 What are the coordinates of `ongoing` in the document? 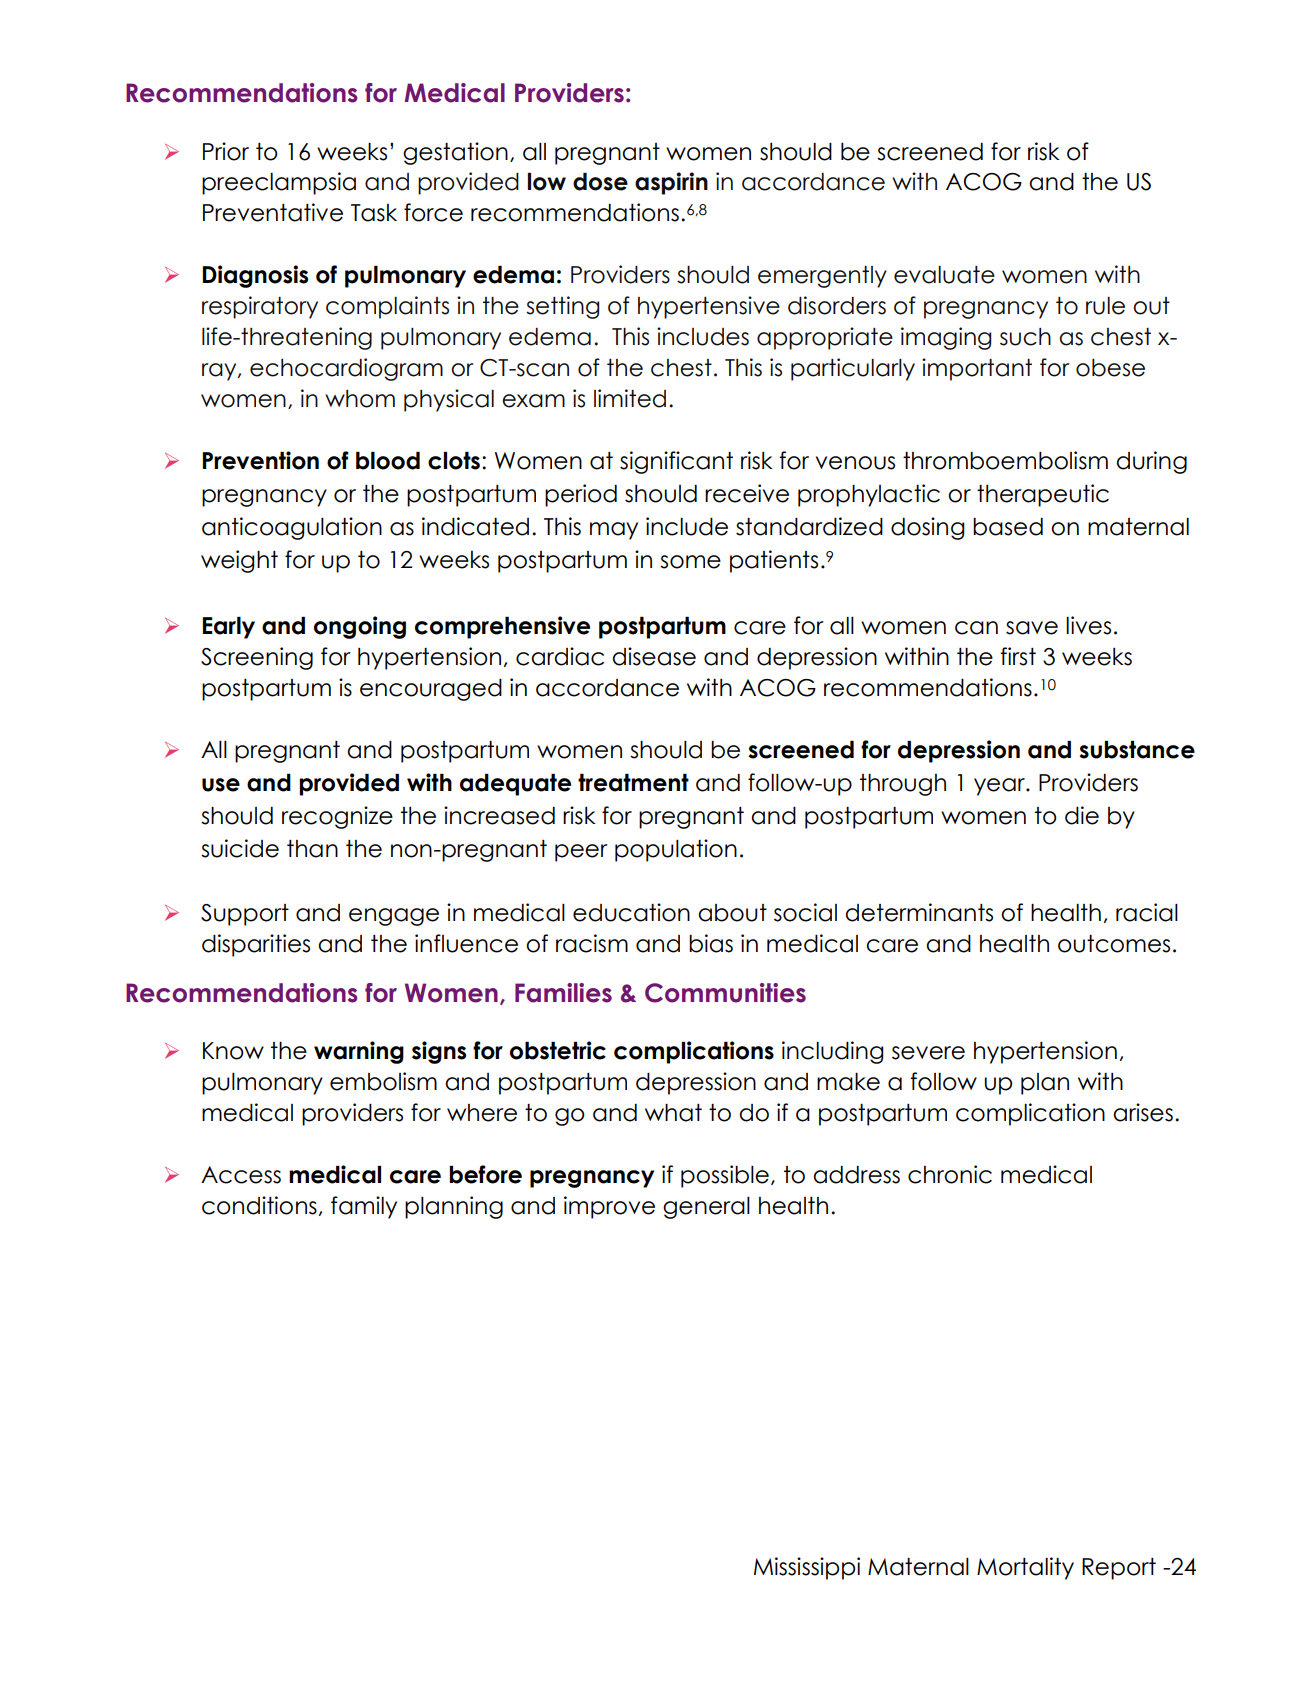 It's located at (360, 627).
